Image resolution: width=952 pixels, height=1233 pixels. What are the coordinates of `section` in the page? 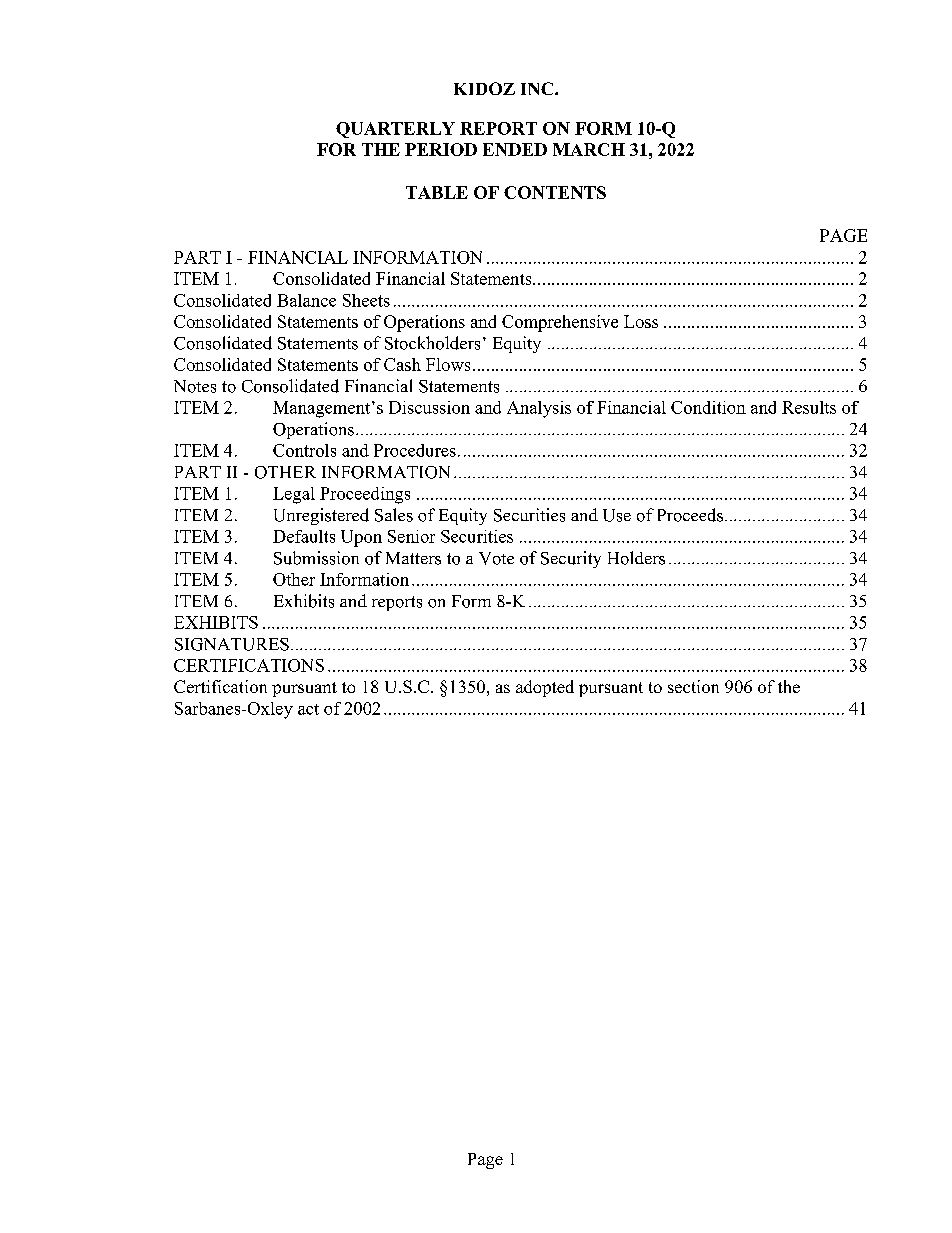 It's located at (693, 686).
